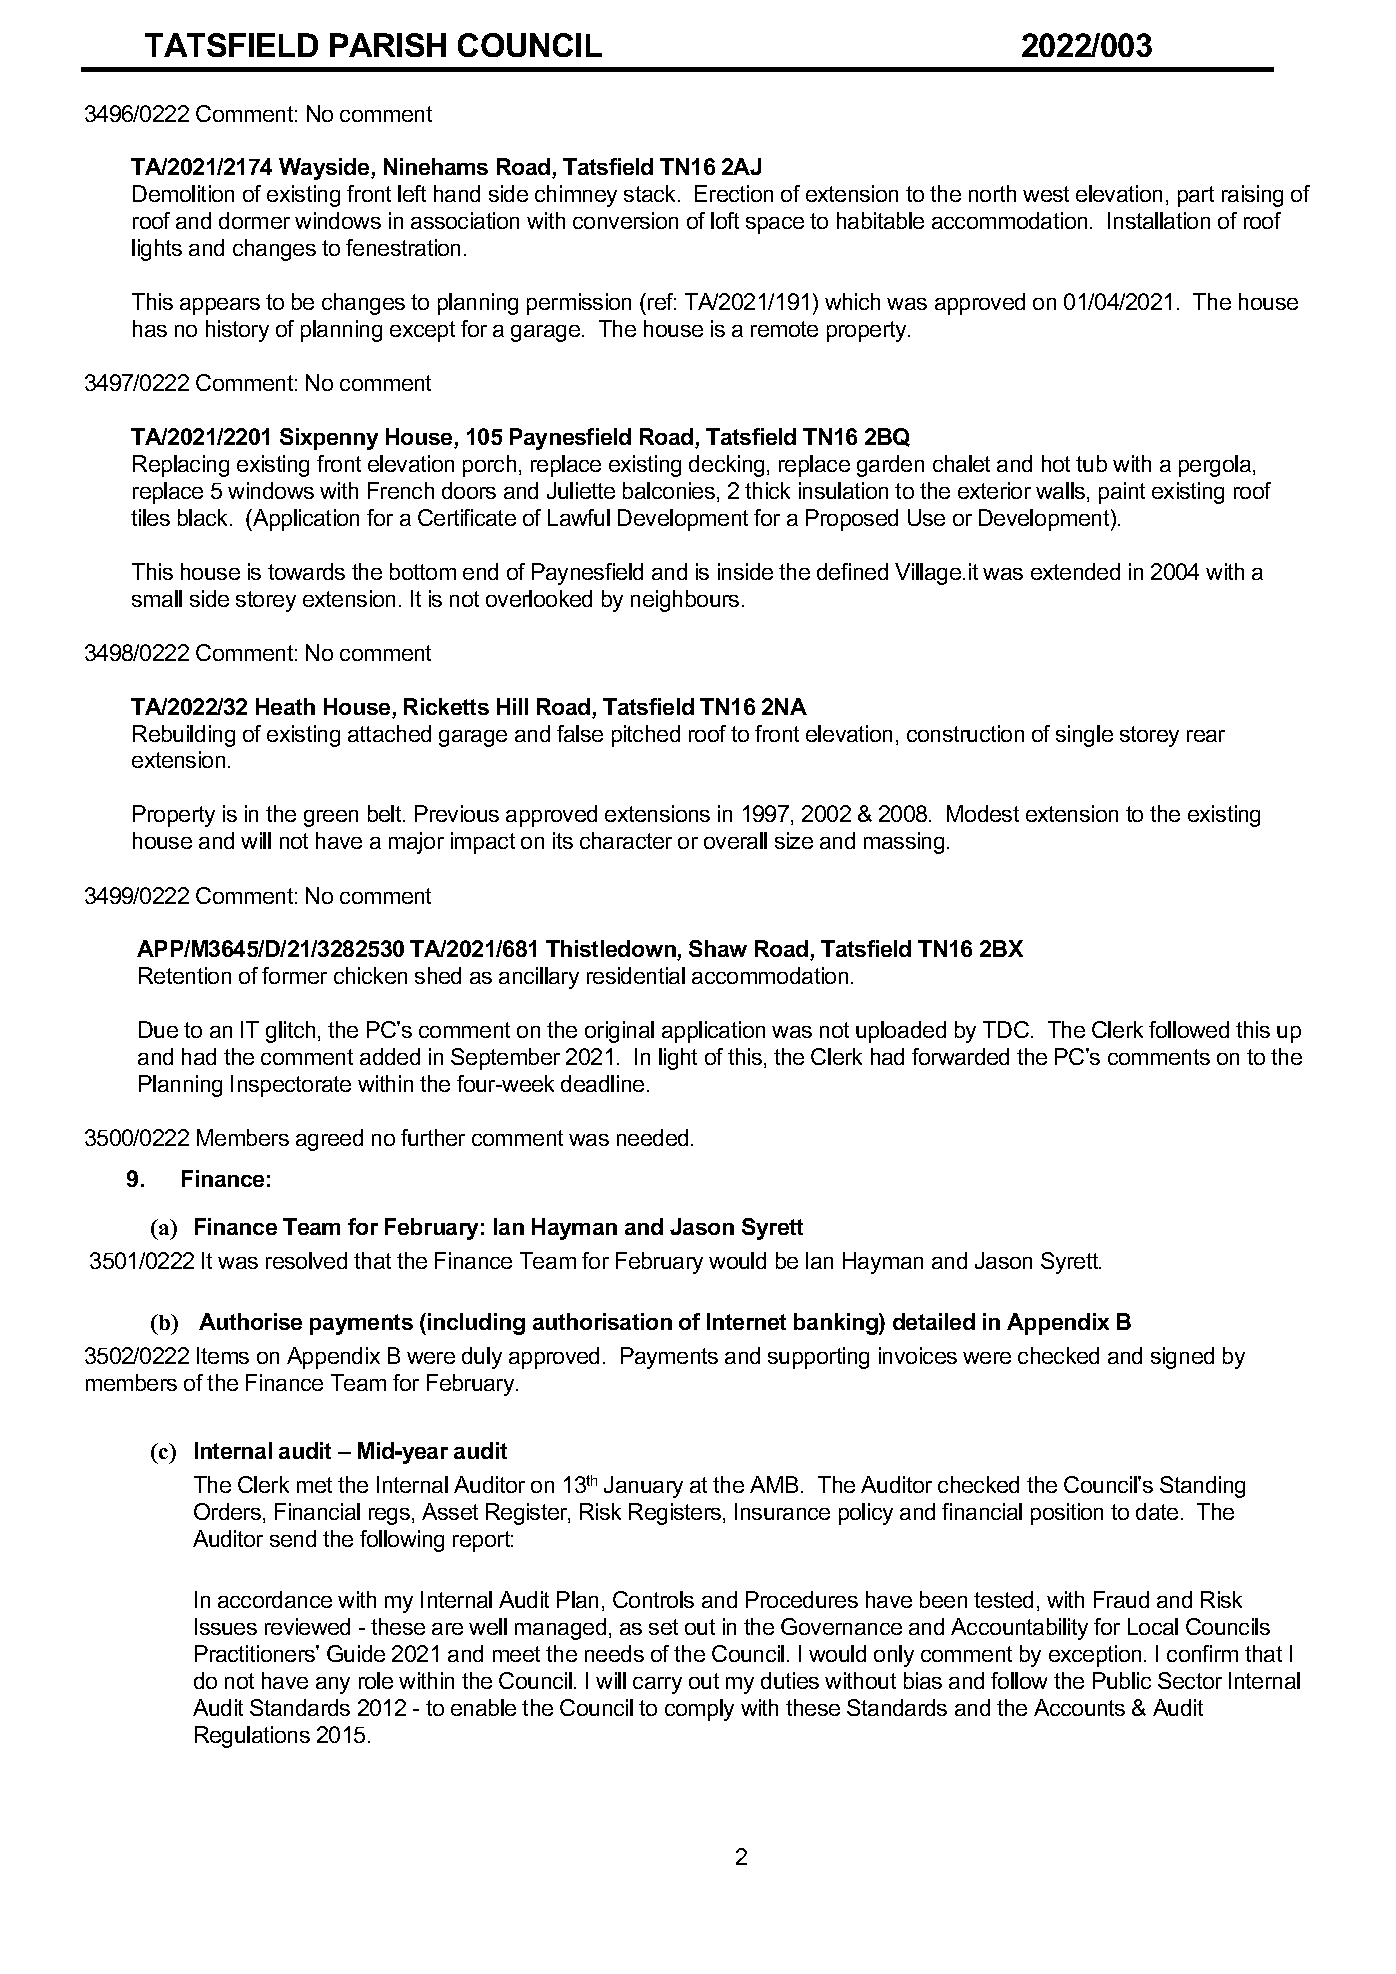  I want to click on any, so click(333, 1685).
